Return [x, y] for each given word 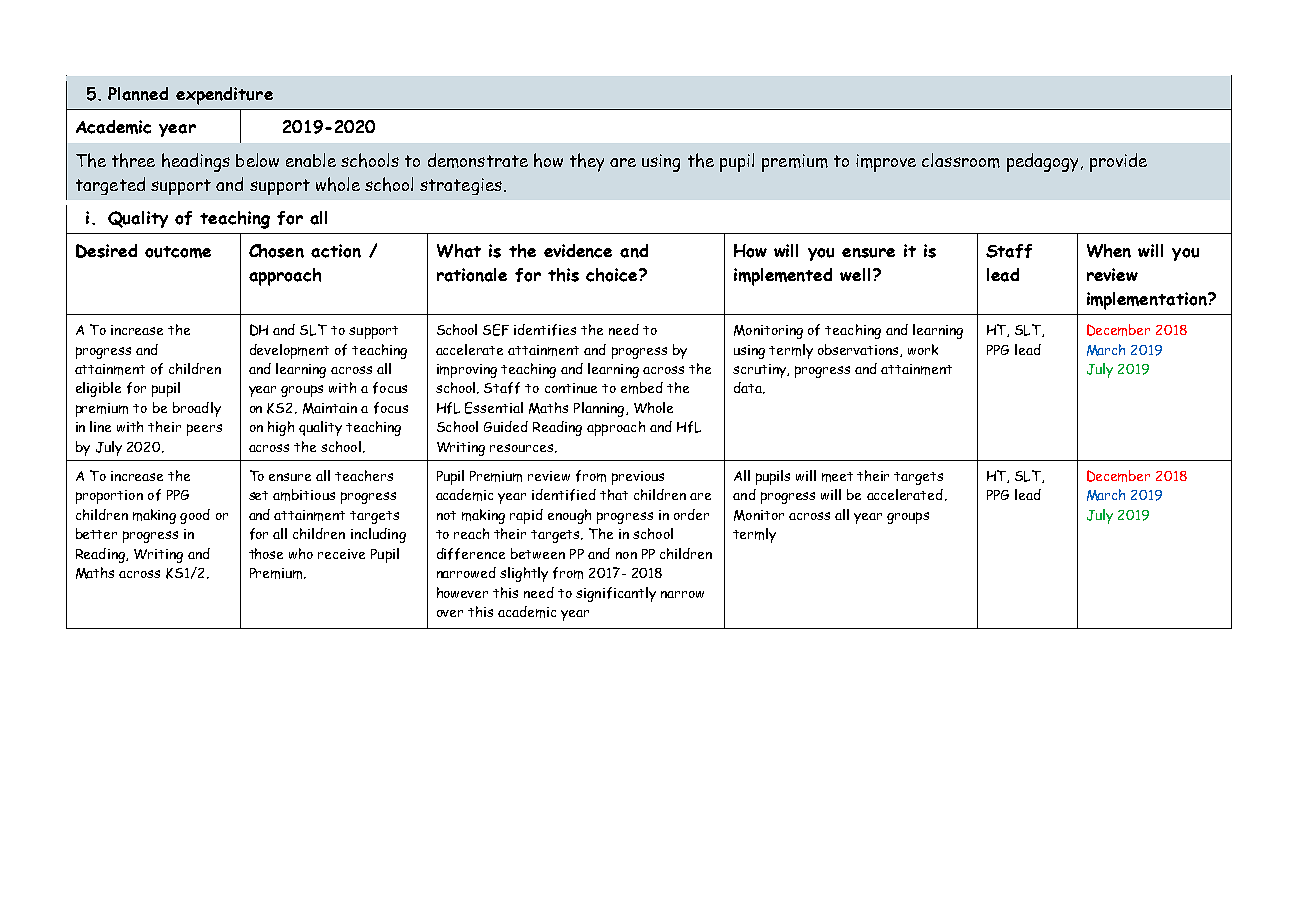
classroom [961, 160]
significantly [616, 594]
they [587, 162]
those [266, 553]
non [626, 555]
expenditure [224, 96]
